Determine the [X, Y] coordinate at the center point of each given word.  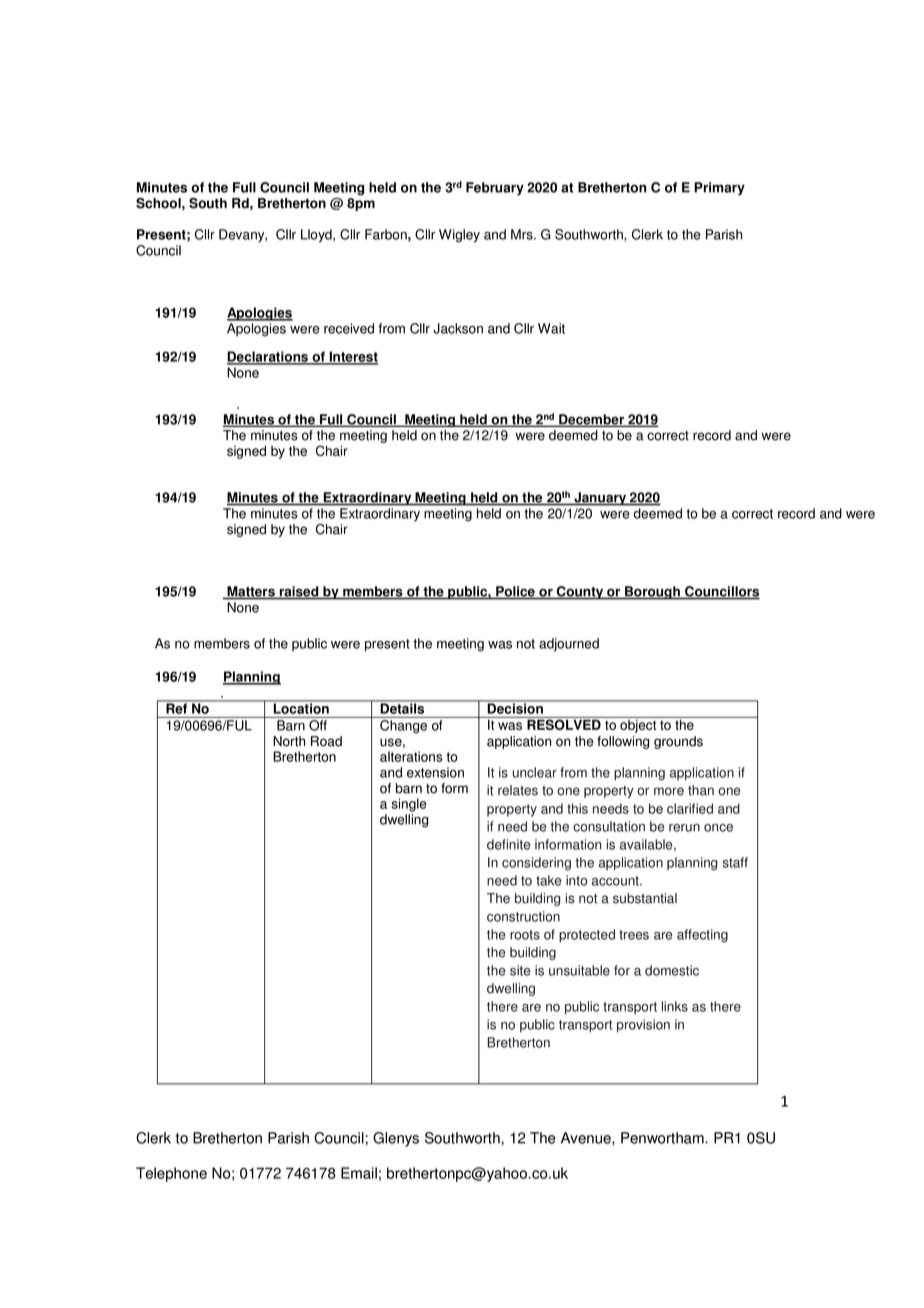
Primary [719, 189]
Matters [251, 592]
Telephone [171, 1174]
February [495, 189]
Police [515, 592]
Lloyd [317, 236]
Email [359, 1173]
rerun [684, 828]
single [409, 805]
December [592, 420]
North [289, 741]
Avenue [587, 1139]
